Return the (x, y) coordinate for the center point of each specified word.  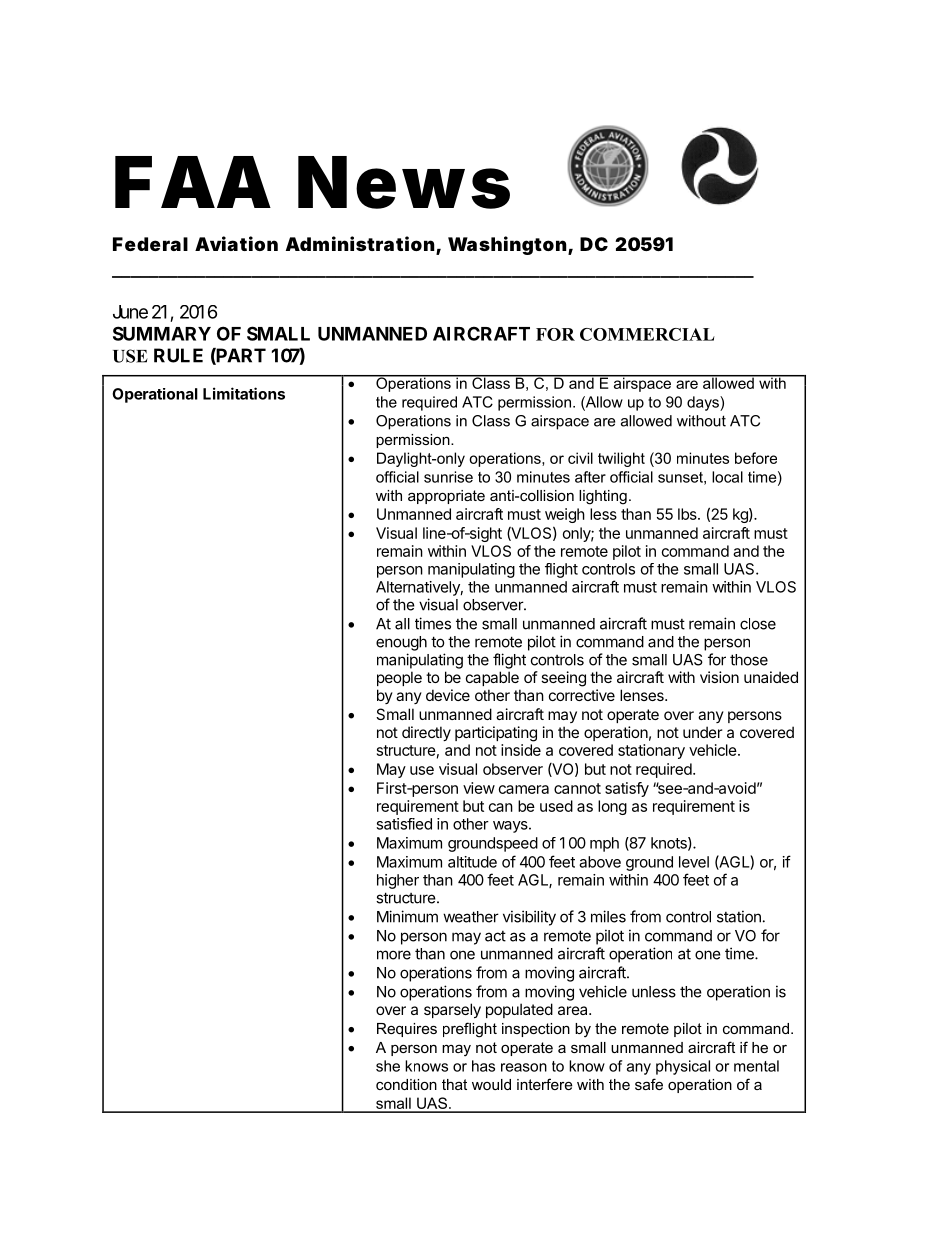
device (448, 695)
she (388, 1066)
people (399, 678)
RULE (178, 355)
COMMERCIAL (647, 334)
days (704, 403)
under (702, 732)
